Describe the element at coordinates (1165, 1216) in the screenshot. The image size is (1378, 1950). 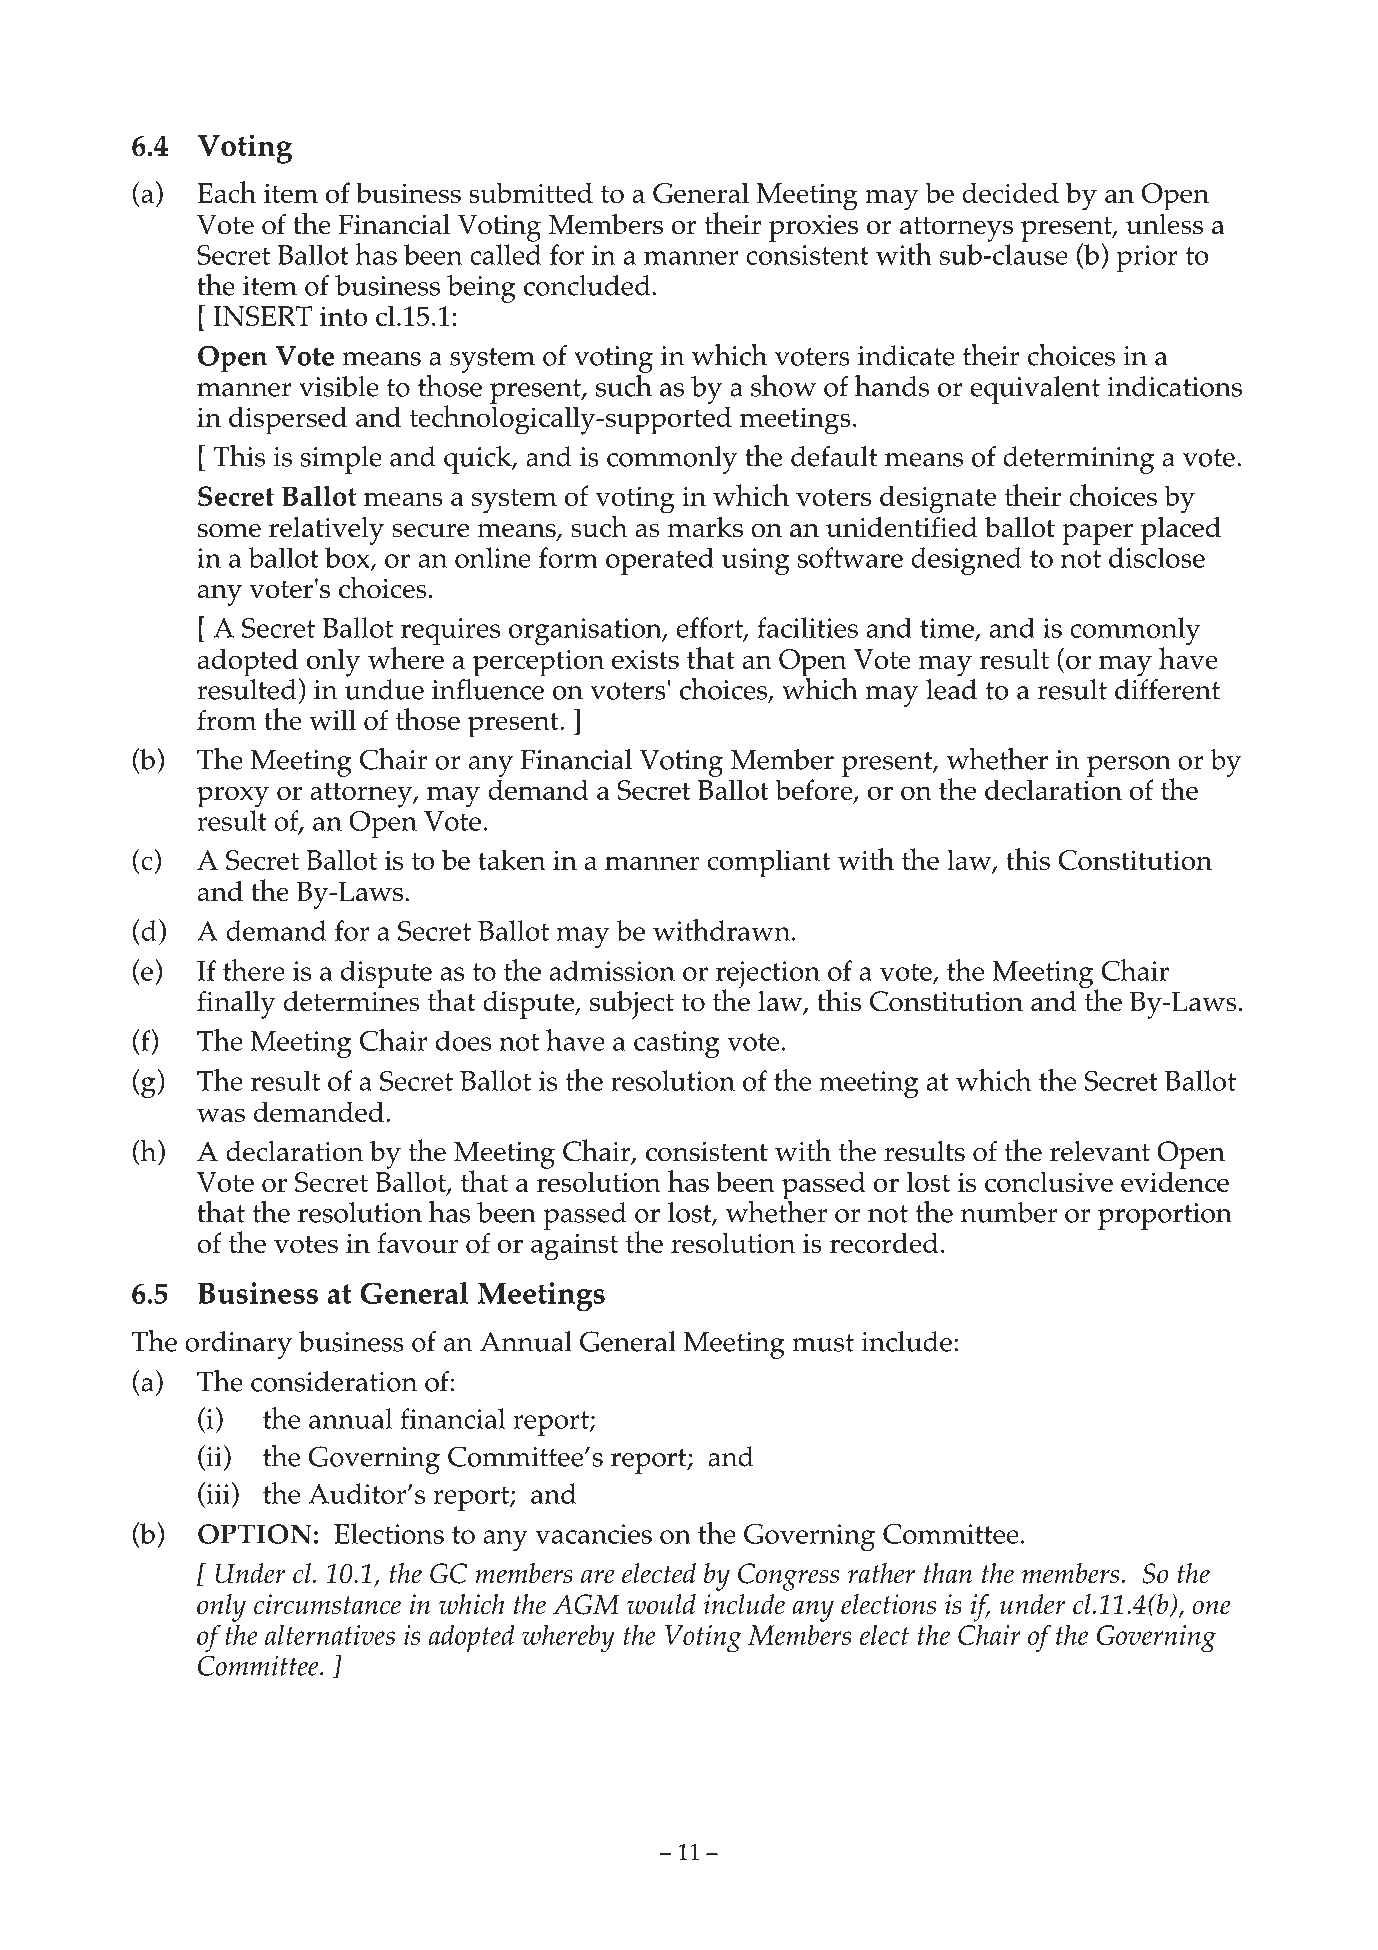
I see `proportion` at that location.
